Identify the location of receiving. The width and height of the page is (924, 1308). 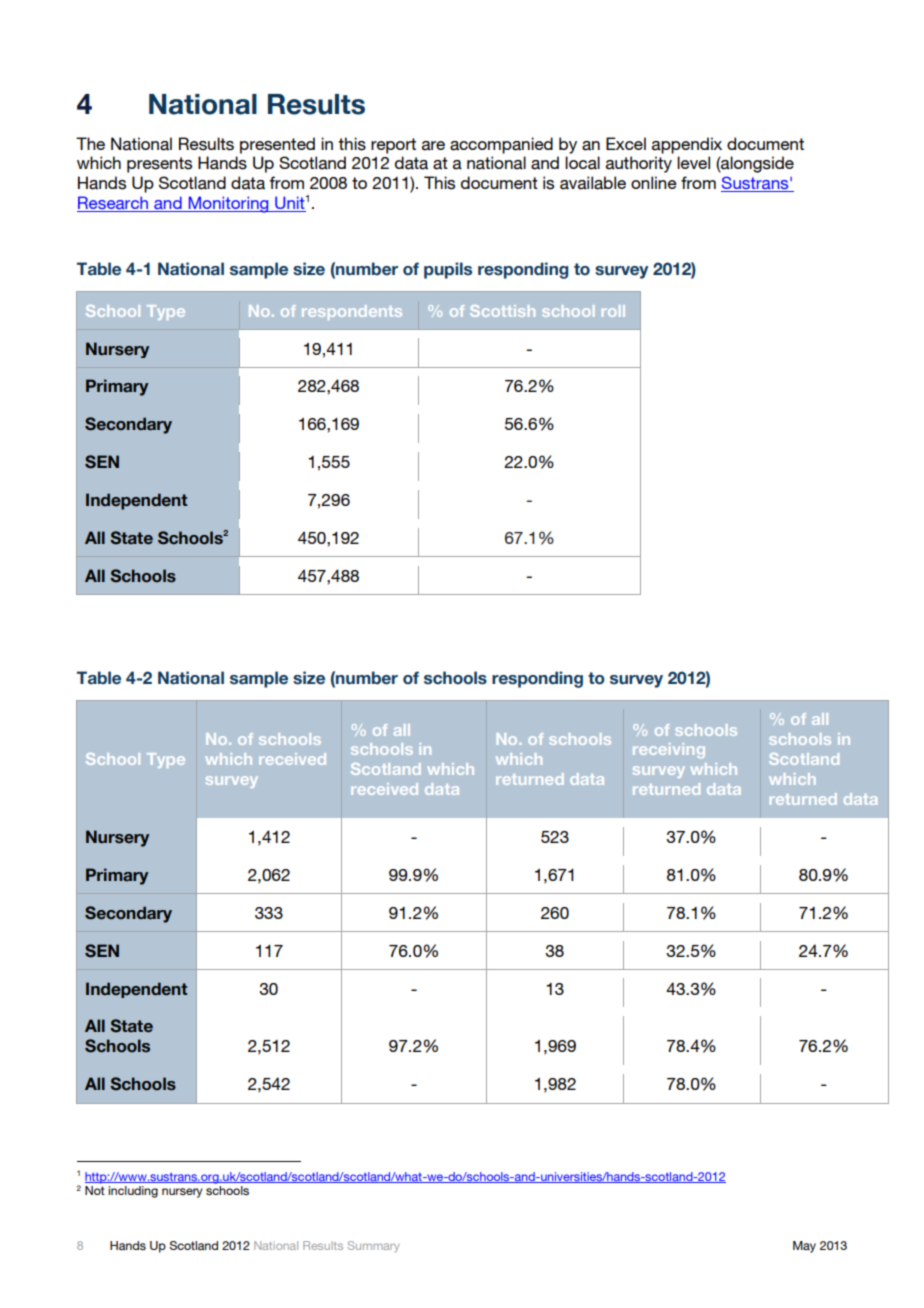
(669, 750).
